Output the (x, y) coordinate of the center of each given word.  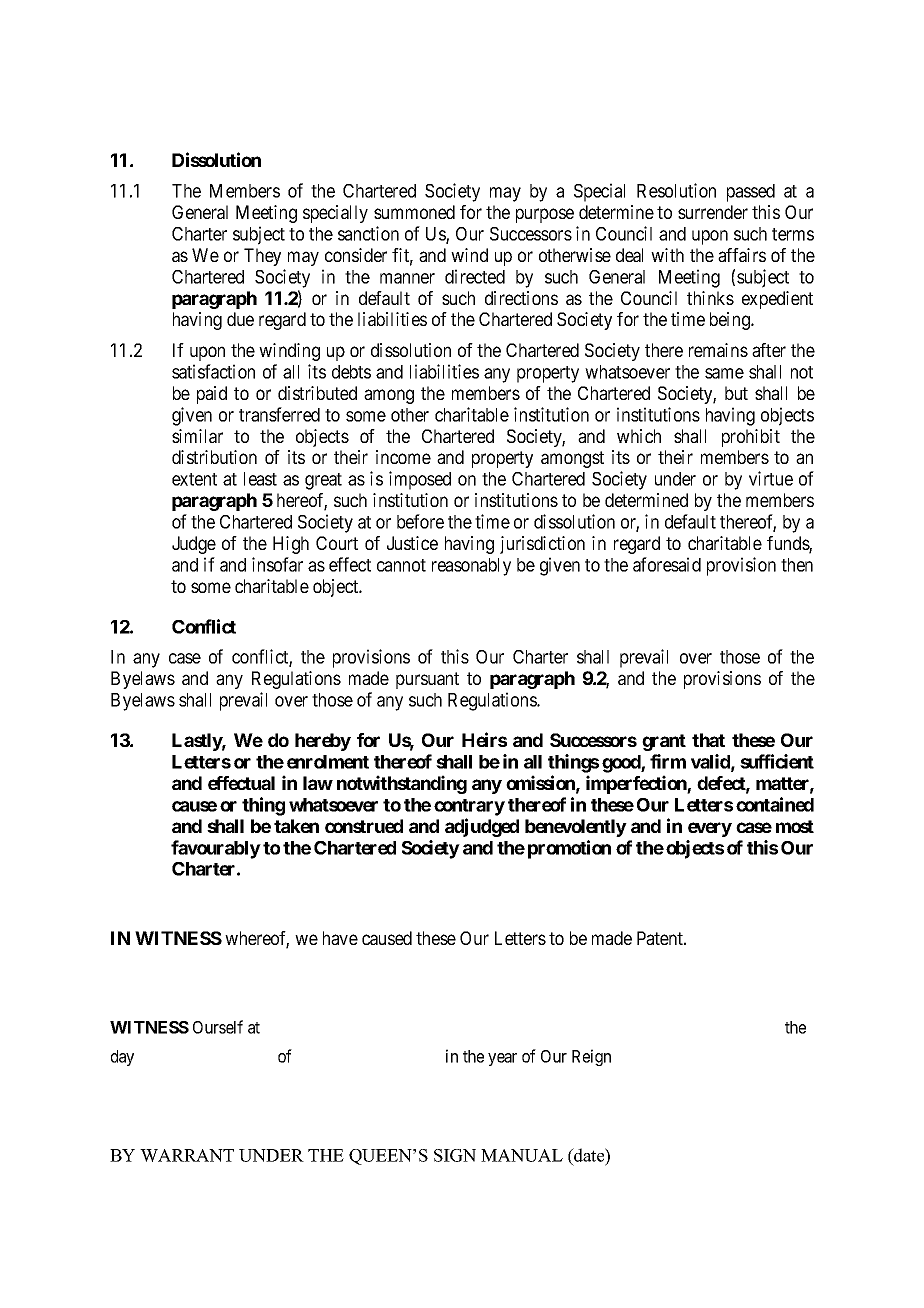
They (262, 257)
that (708, 740)
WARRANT (187, 1155)
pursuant (427, 680)
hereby (323, 742)
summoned (414, 212)
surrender (713, 212)
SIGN (455, 1155)
